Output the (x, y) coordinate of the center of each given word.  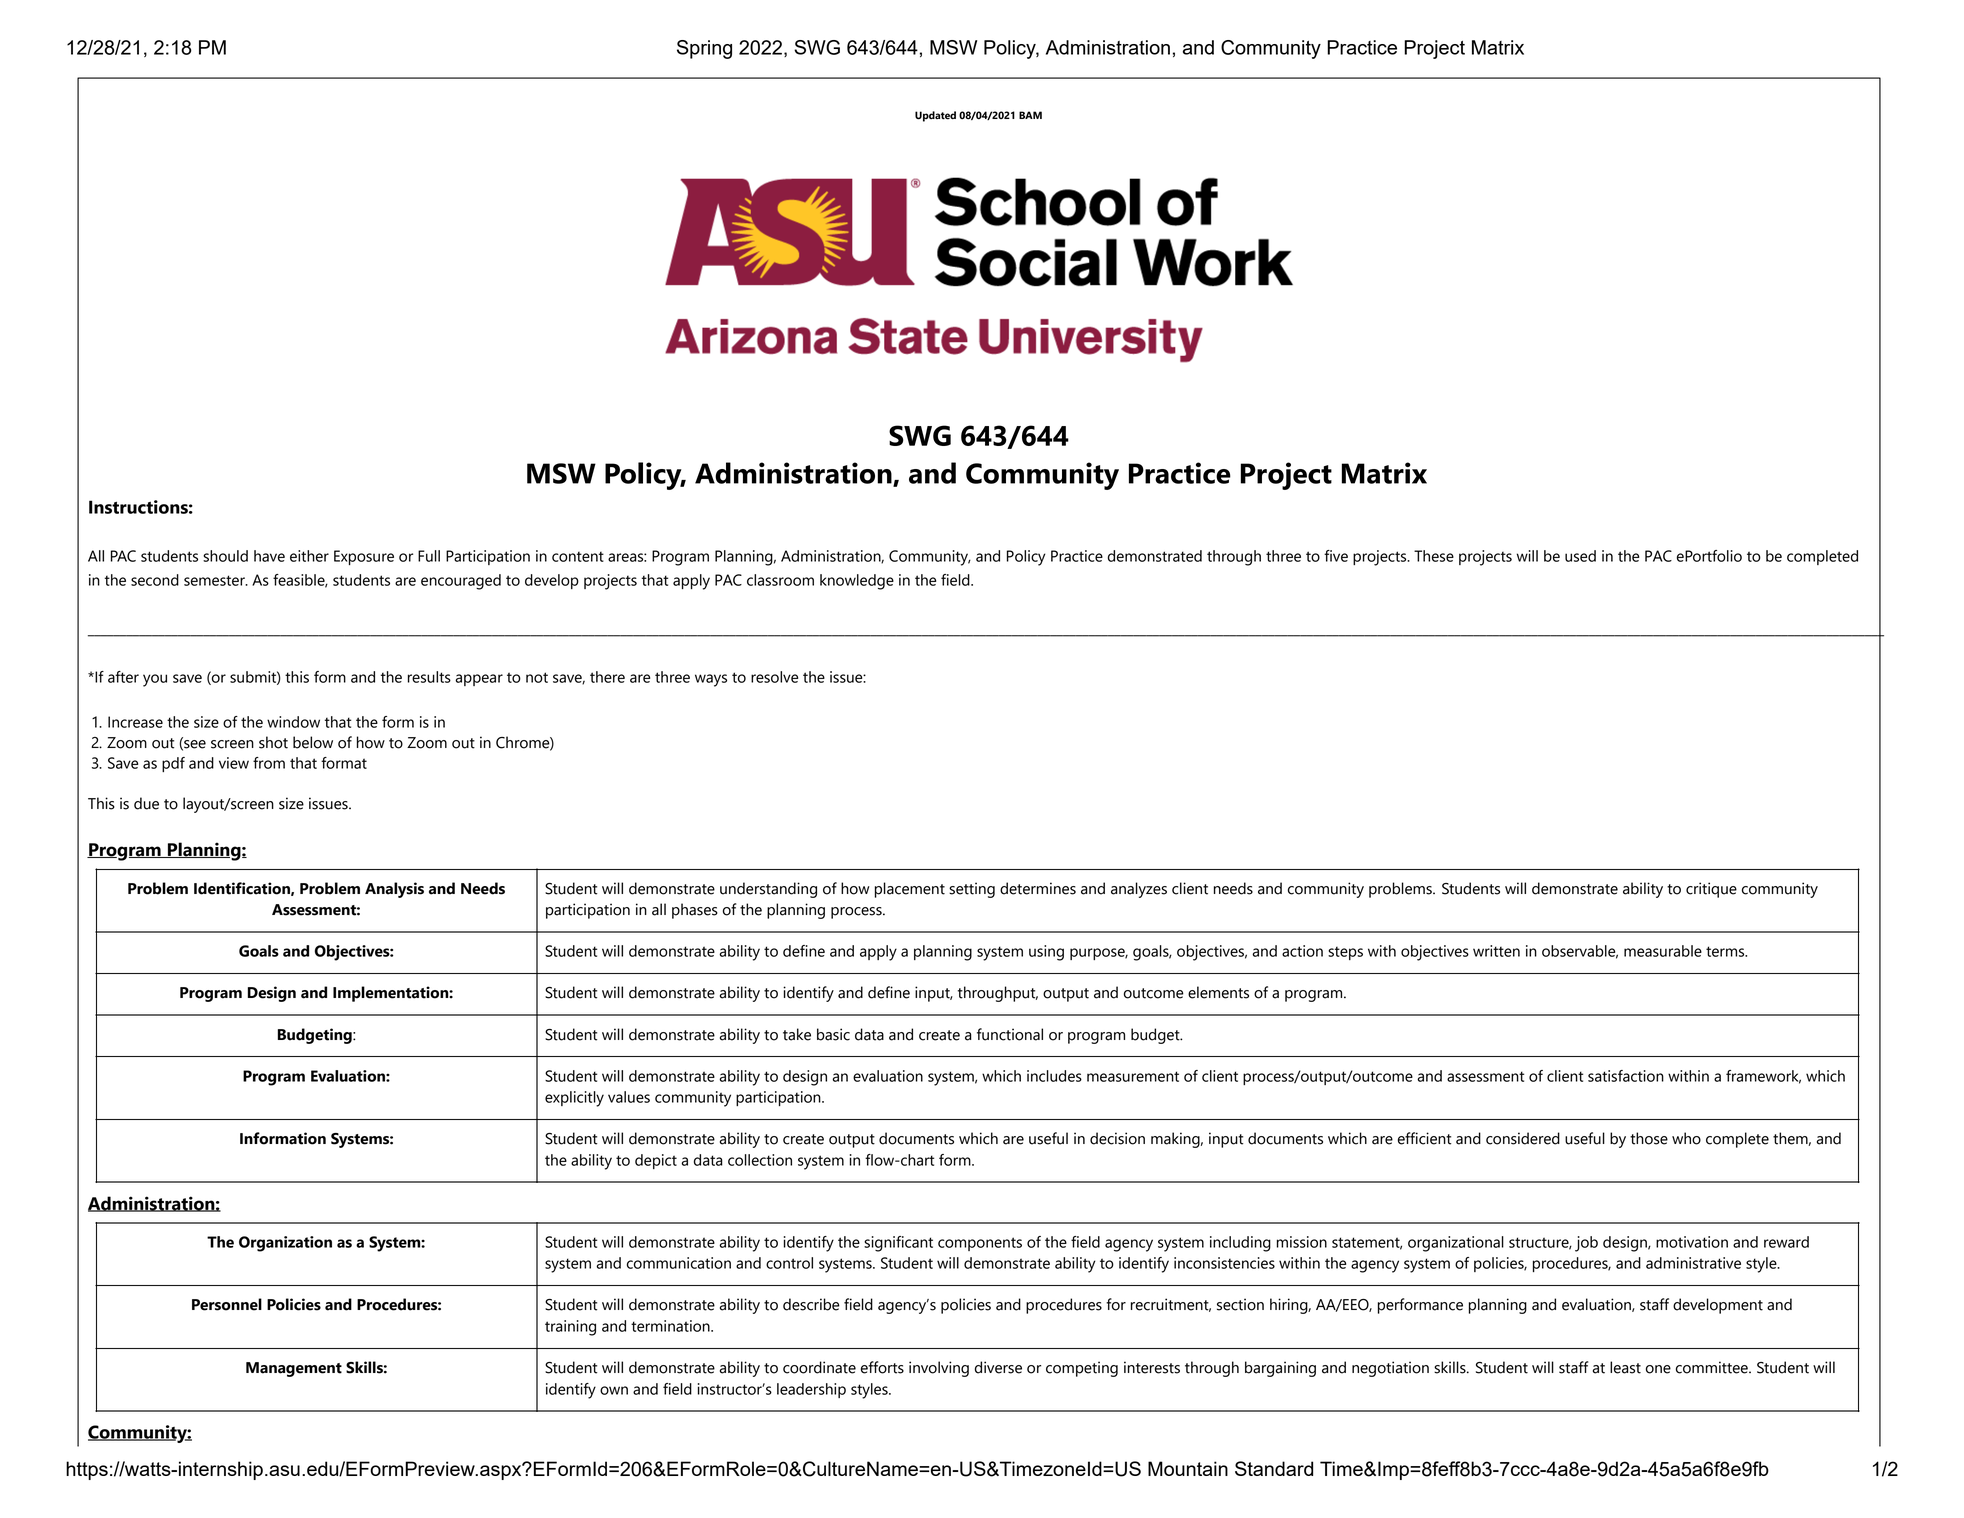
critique (1711, 890)
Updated (935, 116)
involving (939, 1369)
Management (294, 1369)
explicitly (574, 1099)
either (309, 556)
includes (1054, 1076)
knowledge (857, 582)
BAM (1030, 115)
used (1580, 556)
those (1649, 1138)
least (1625, 1367)
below (313, 742)
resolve (774, 677)
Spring (704, 49)
